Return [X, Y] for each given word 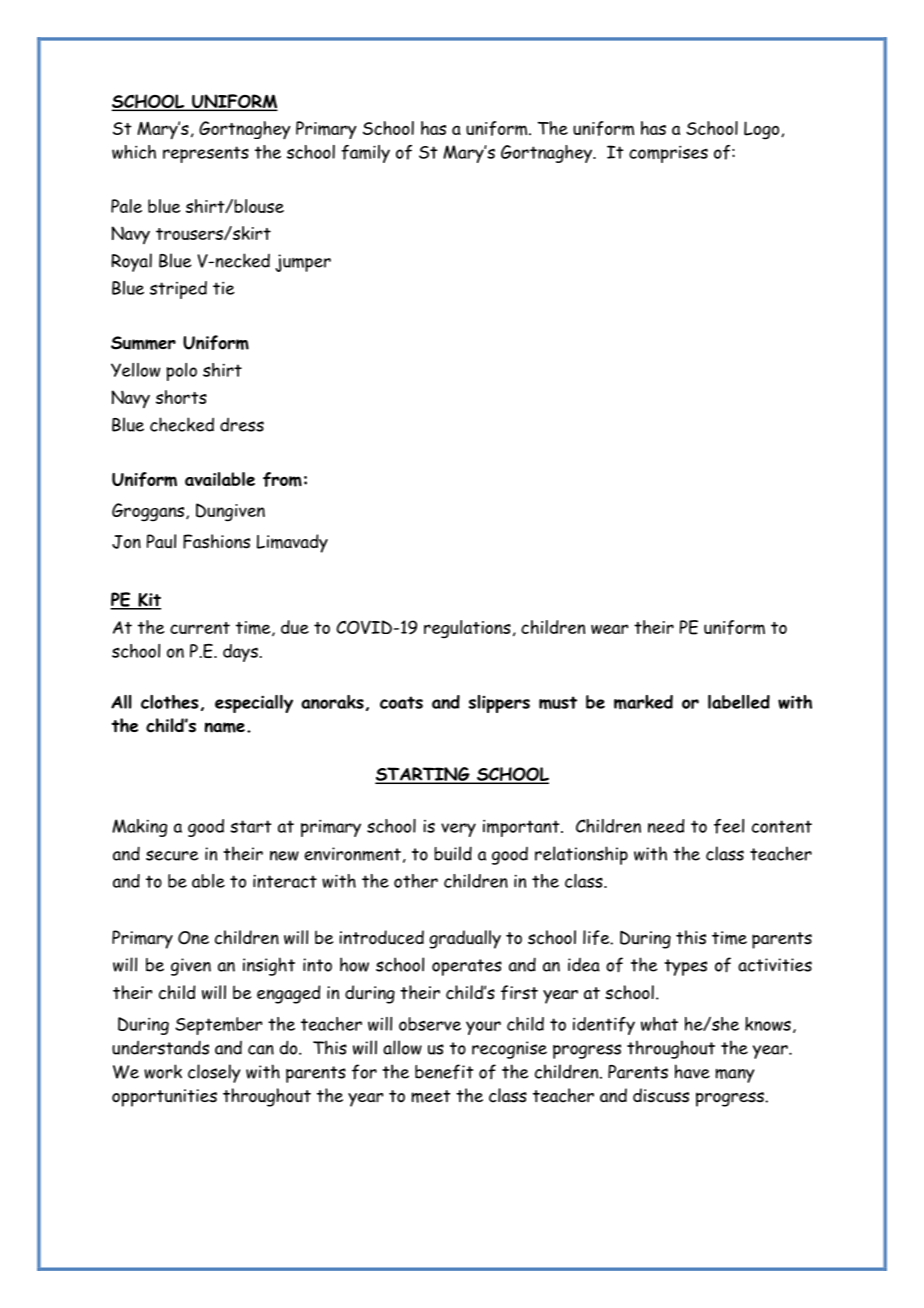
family [365, 154]
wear [609, 629]
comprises [668, 154]
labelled [739, 702]
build [453, 853]
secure [172, 855]
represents [206, 154]
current [200, 628]
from [282, 479]
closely [214, 1073]
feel [729, 826]
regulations [467, 629]
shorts [181, 397]
